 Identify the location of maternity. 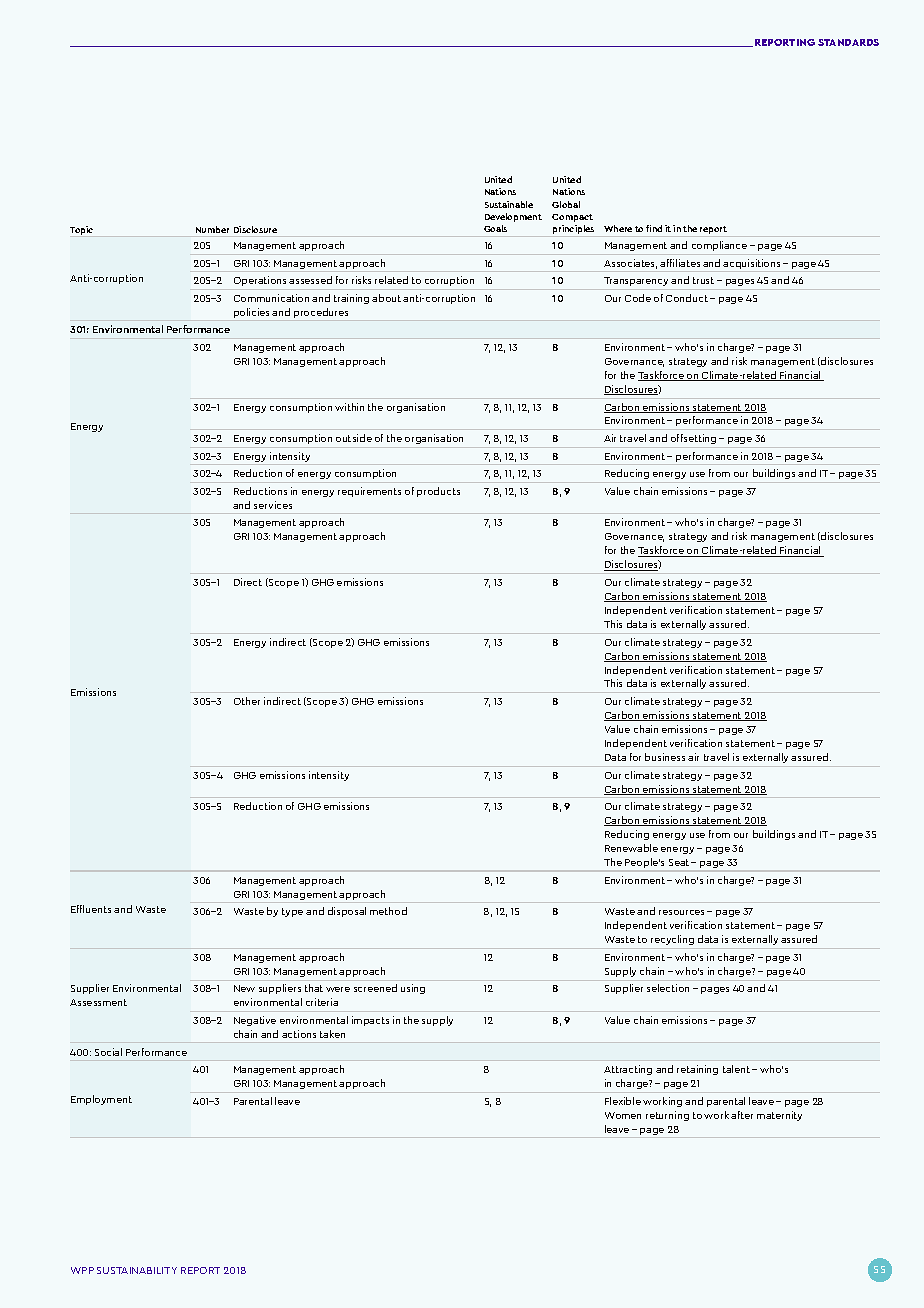
(779, 1116).
